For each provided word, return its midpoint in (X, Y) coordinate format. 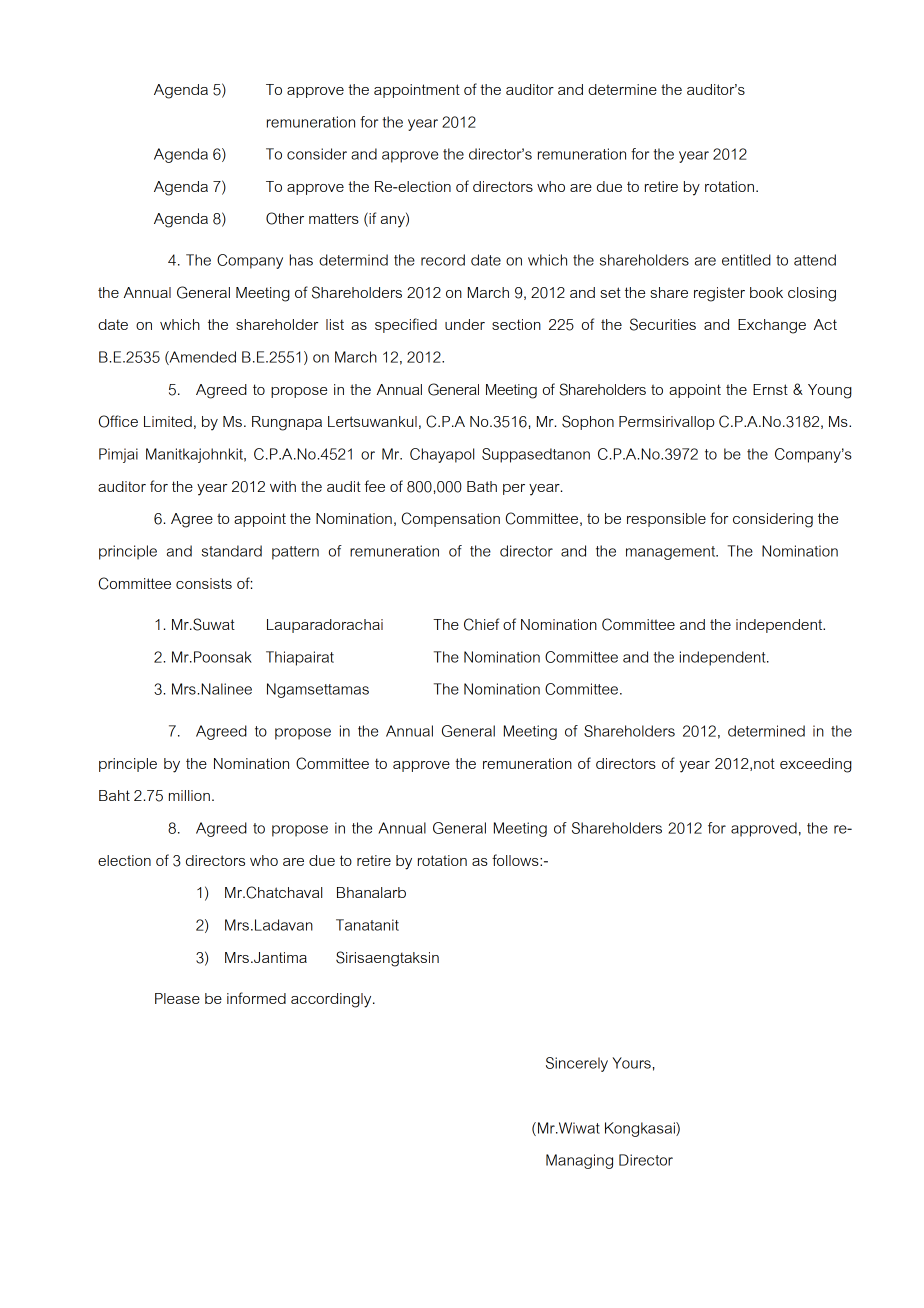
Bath (482, 486)
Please (177, 998)
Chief (481, 624)
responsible (666, 520)
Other (285, 218)
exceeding (816, 765)
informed (256, 998)
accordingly (332, 1000)
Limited (168, 421)
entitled (746, 260)
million (189, 795)
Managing (579, 1161)
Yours (631, 1063)
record (443, 260)
